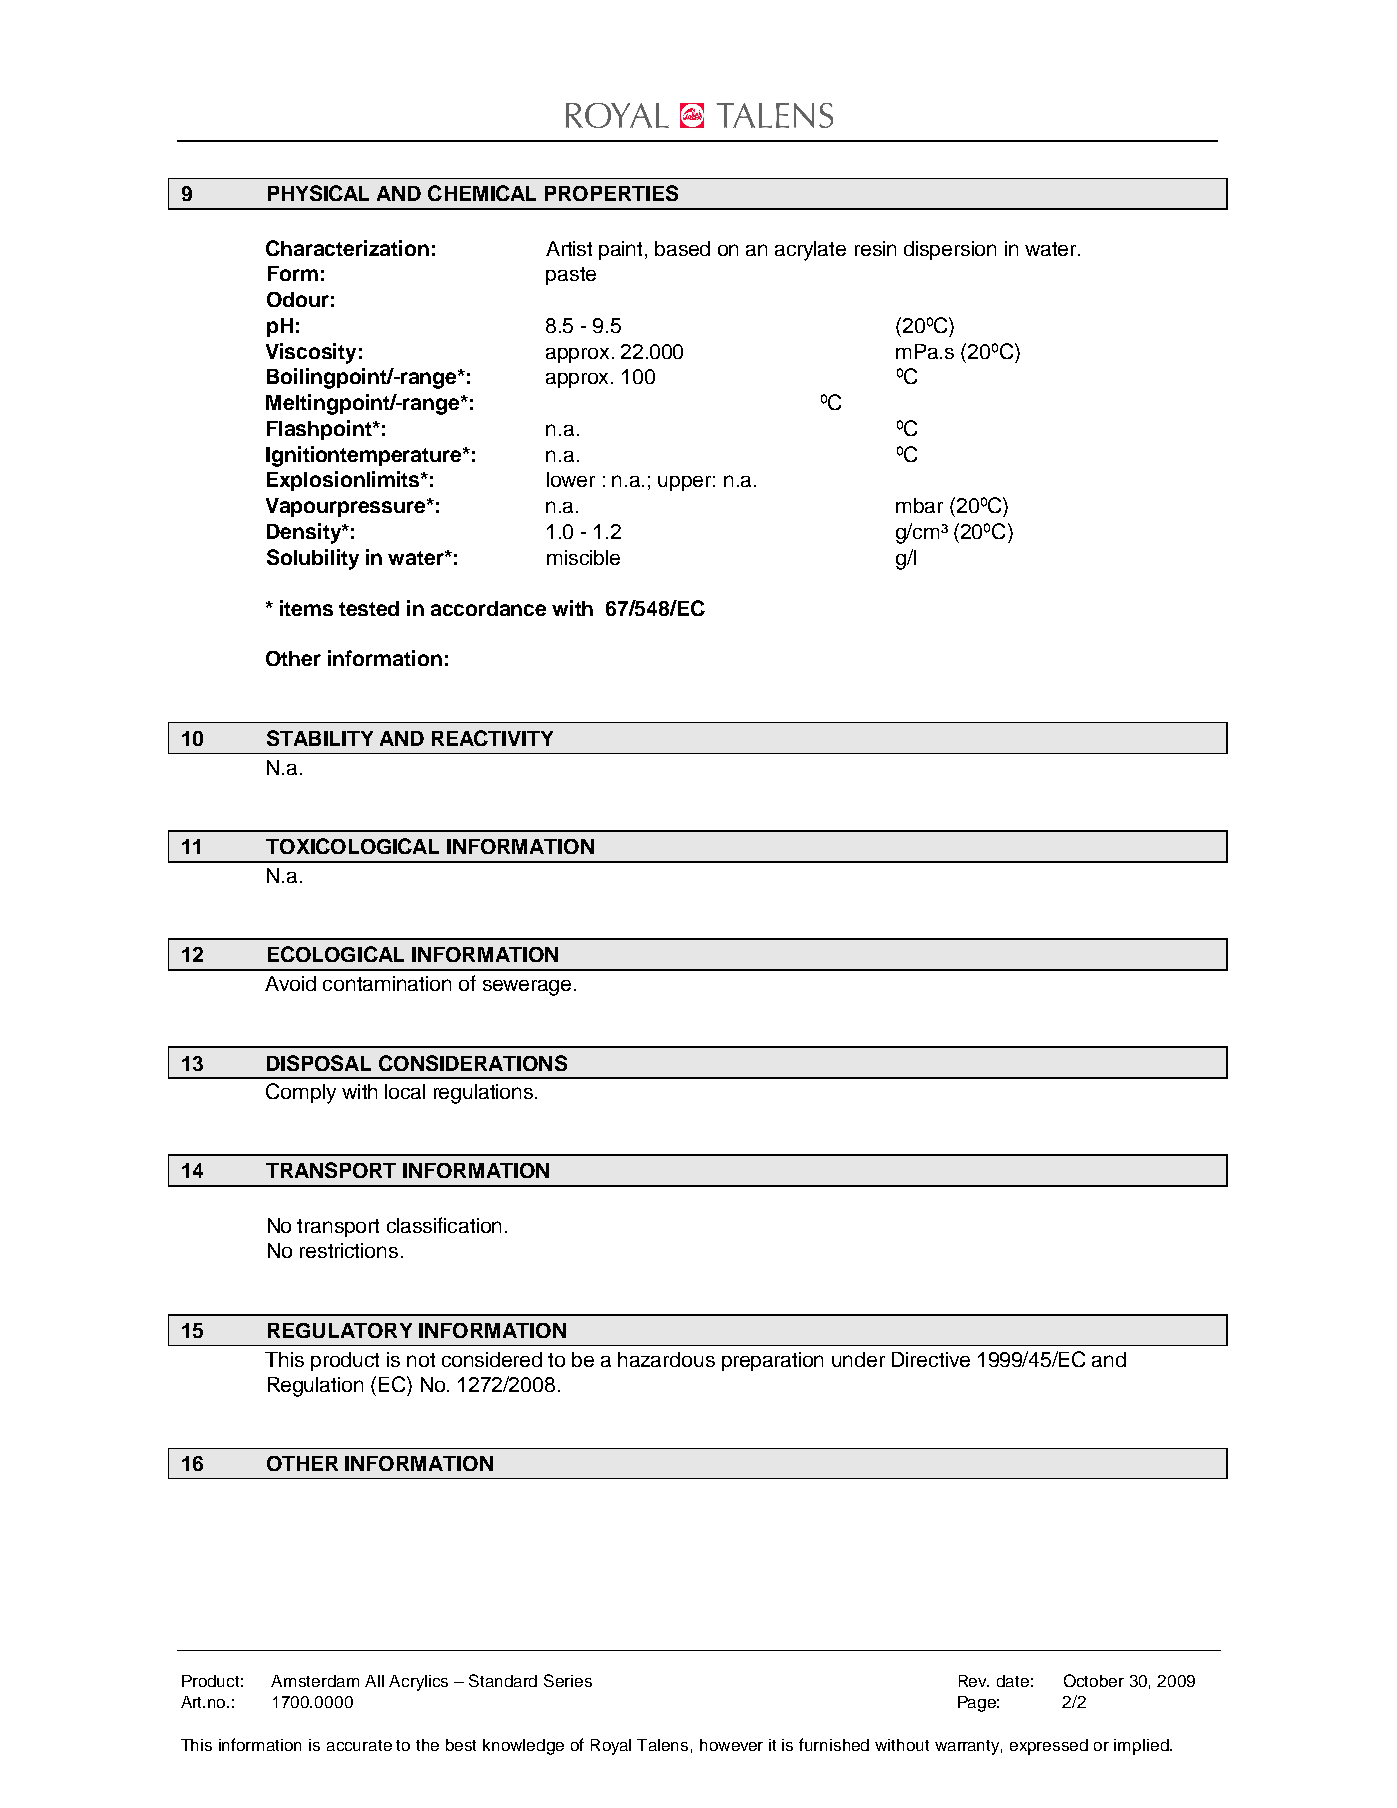 The image size is (1397, 1808). Describe the element at coordinates (931, 1359) in the screenshot. I see `Directive` at that location.
